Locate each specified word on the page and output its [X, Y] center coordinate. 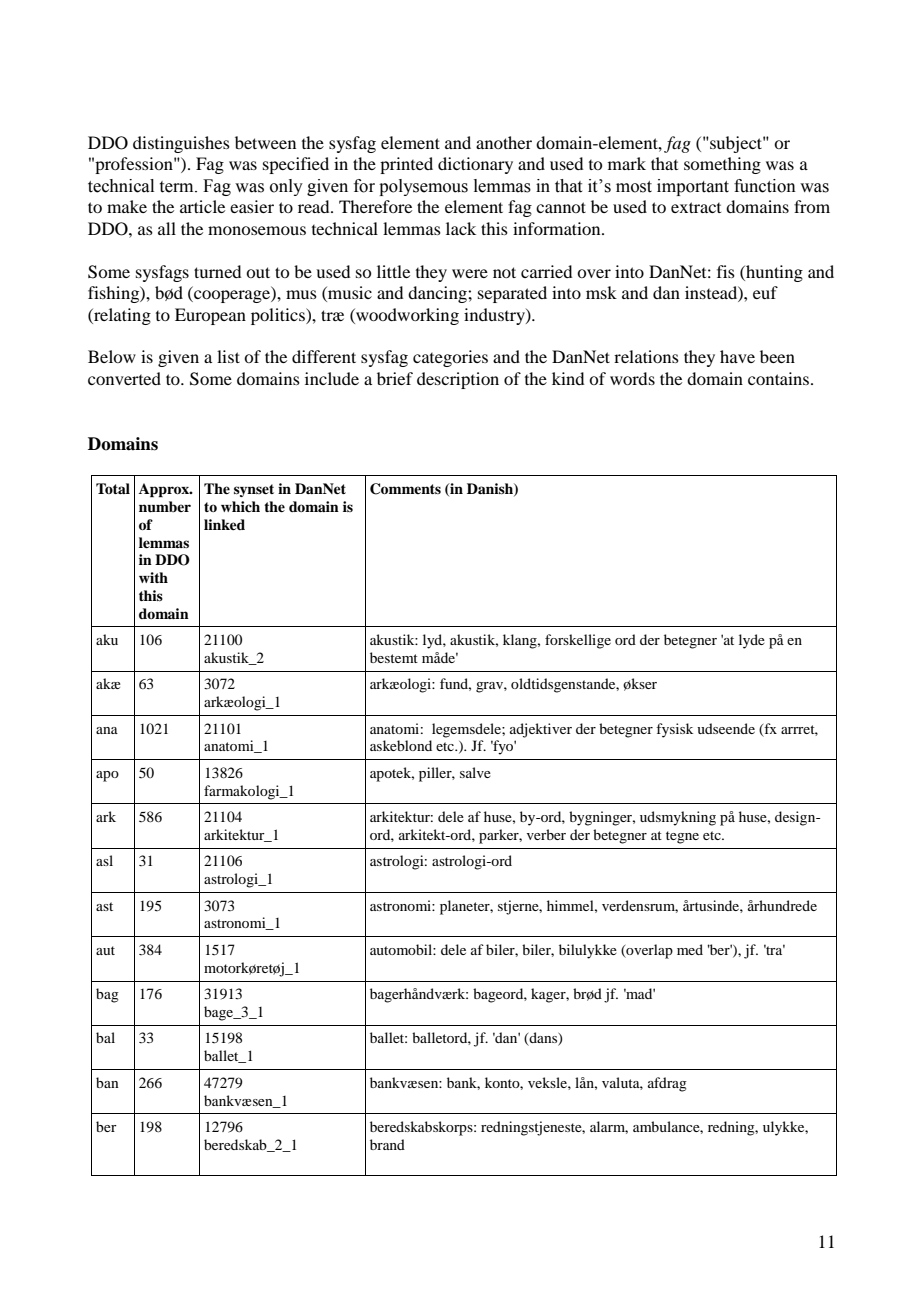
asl [104, 860]
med [690, 949]
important [693, 187]
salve [475, 772]
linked [224, 524]
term [178, 187]
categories [450, 358]
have [737, 356]
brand [387, 1144]
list [228, 356]
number [165, 507]
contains [780, 378]
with [153, 577]
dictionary [475, 165]
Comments [405, 489]
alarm [609, 1127]
